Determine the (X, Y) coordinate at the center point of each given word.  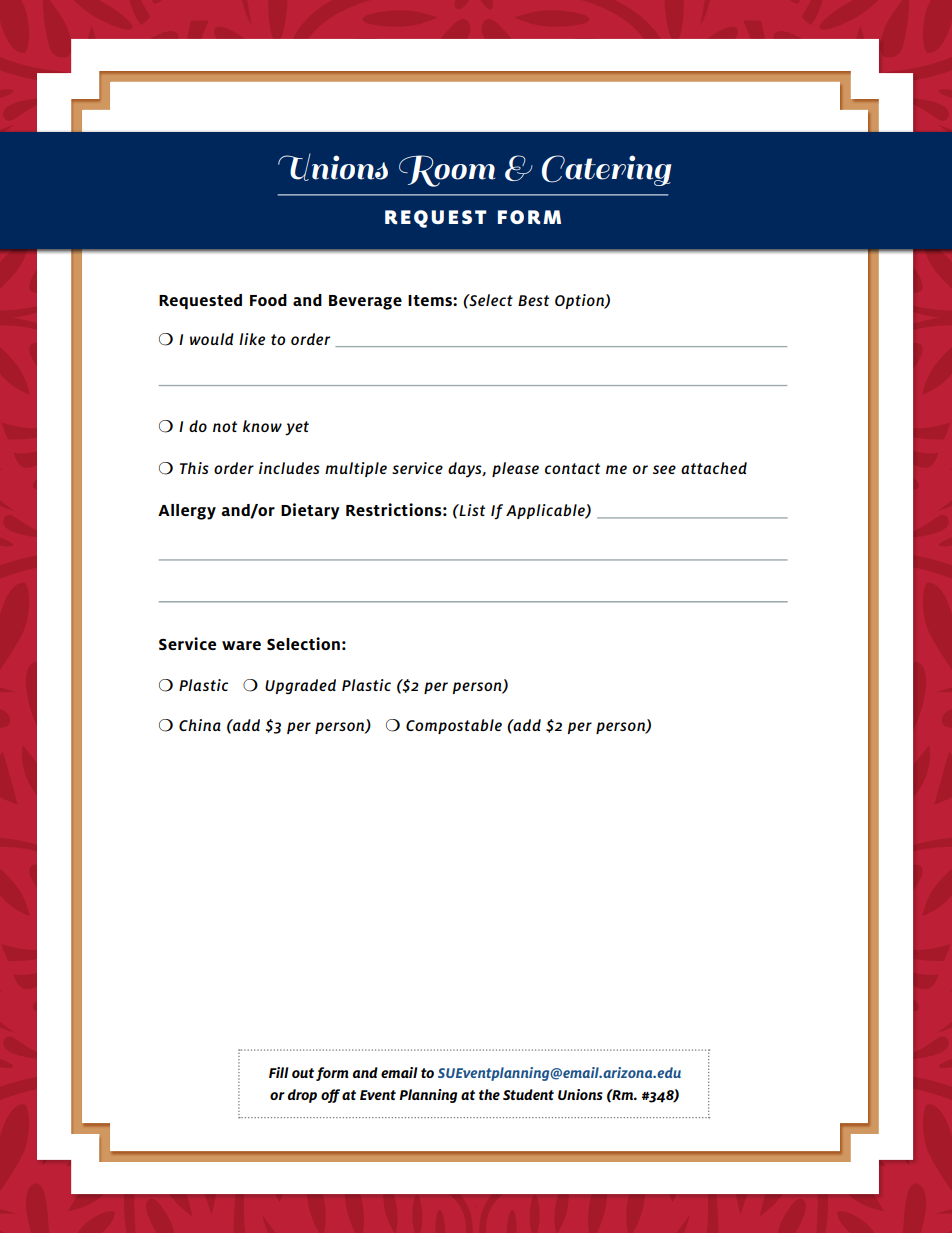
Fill (278, 1072)
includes (289, 468)
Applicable (546, 511)
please (515, 469)
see (664, 469)
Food (268, 300)
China (200, 725)
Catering (607, 170)
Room (447, 171)
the (489, 1094)
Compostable (454, 726)
